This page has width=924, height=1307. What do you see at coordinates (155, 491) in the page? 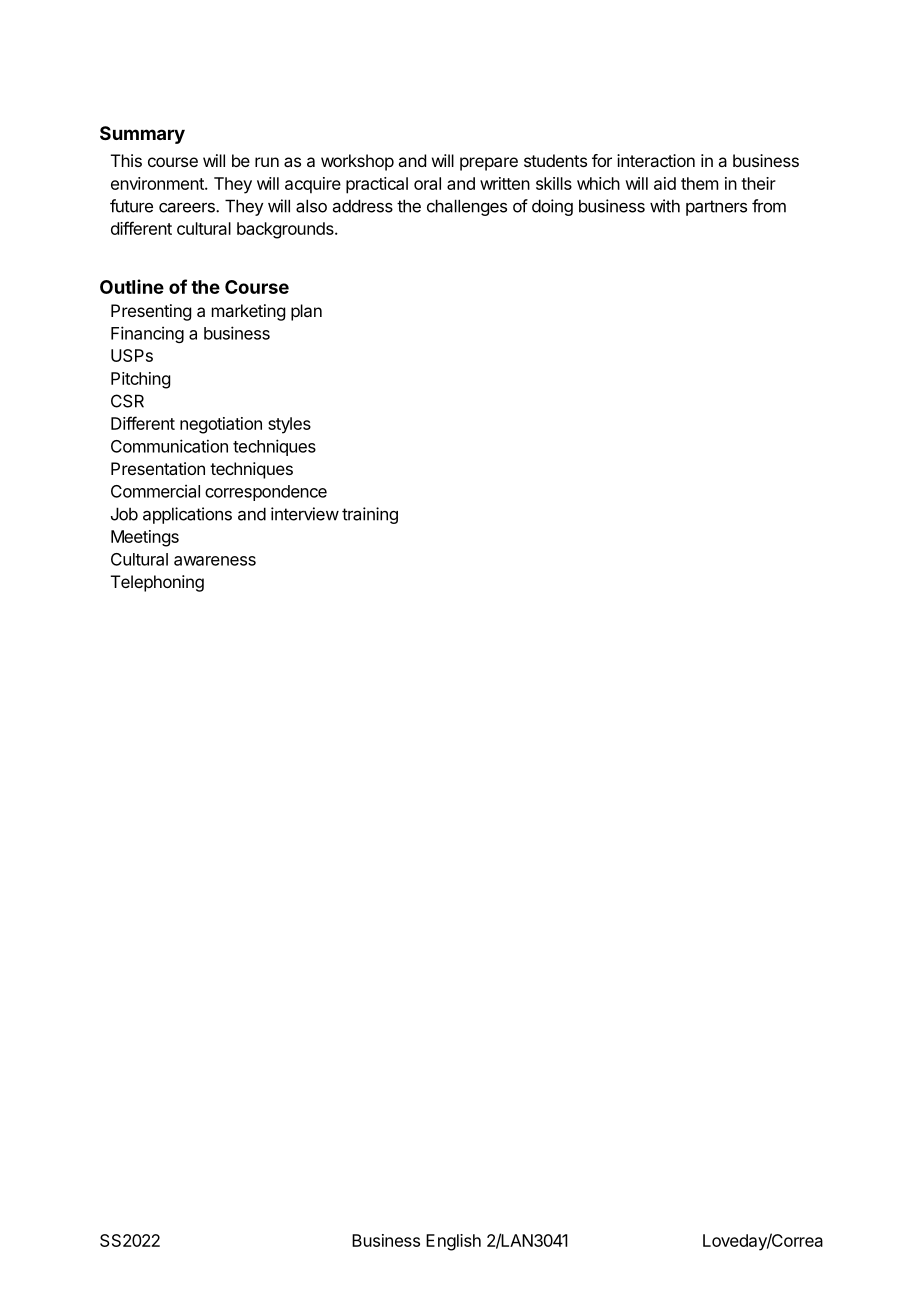
I see `Commercial` at bounding box center [155, 491].
